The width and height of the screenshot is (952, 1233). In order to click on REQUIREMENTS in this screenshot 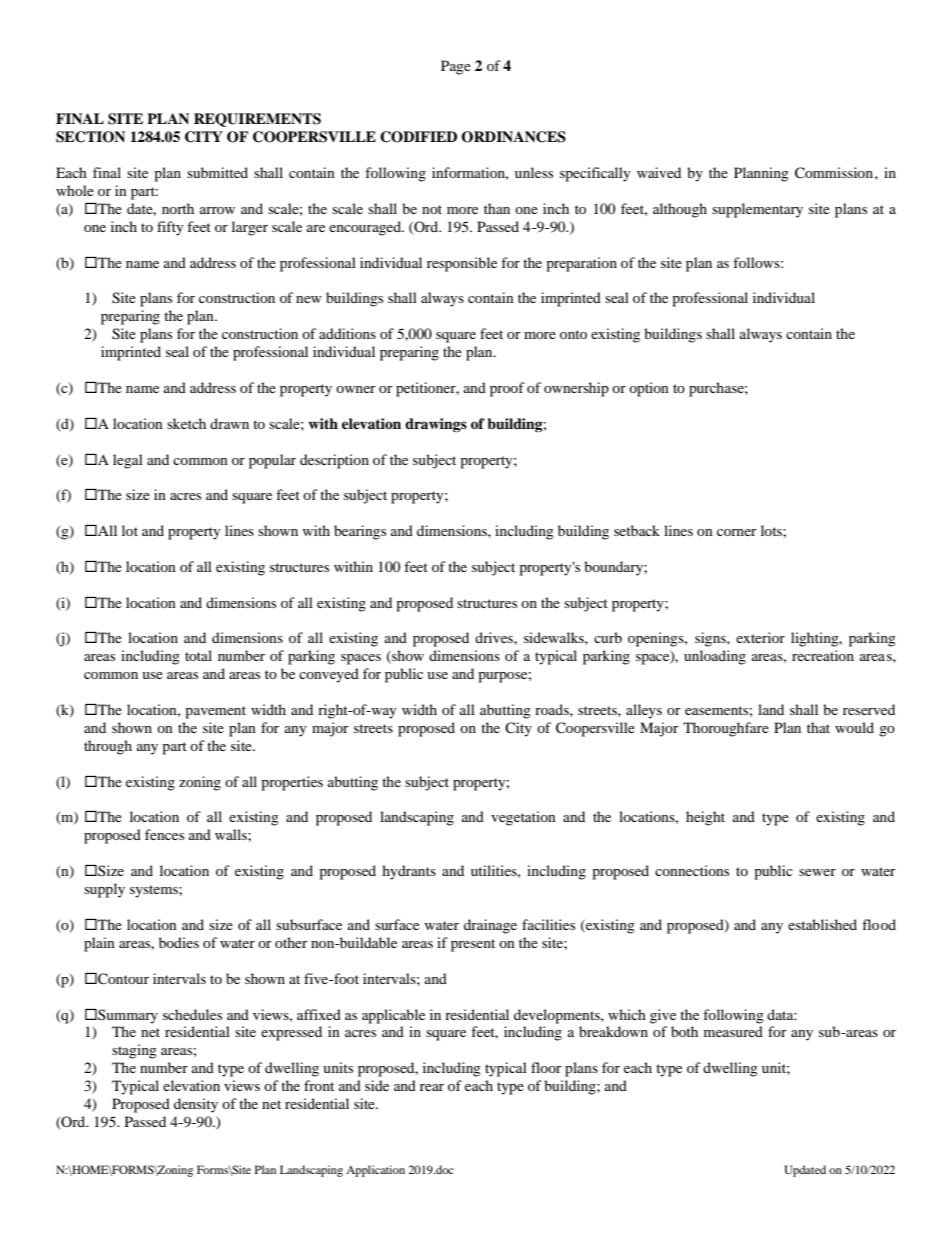, I will do `click(257, 120)`.
